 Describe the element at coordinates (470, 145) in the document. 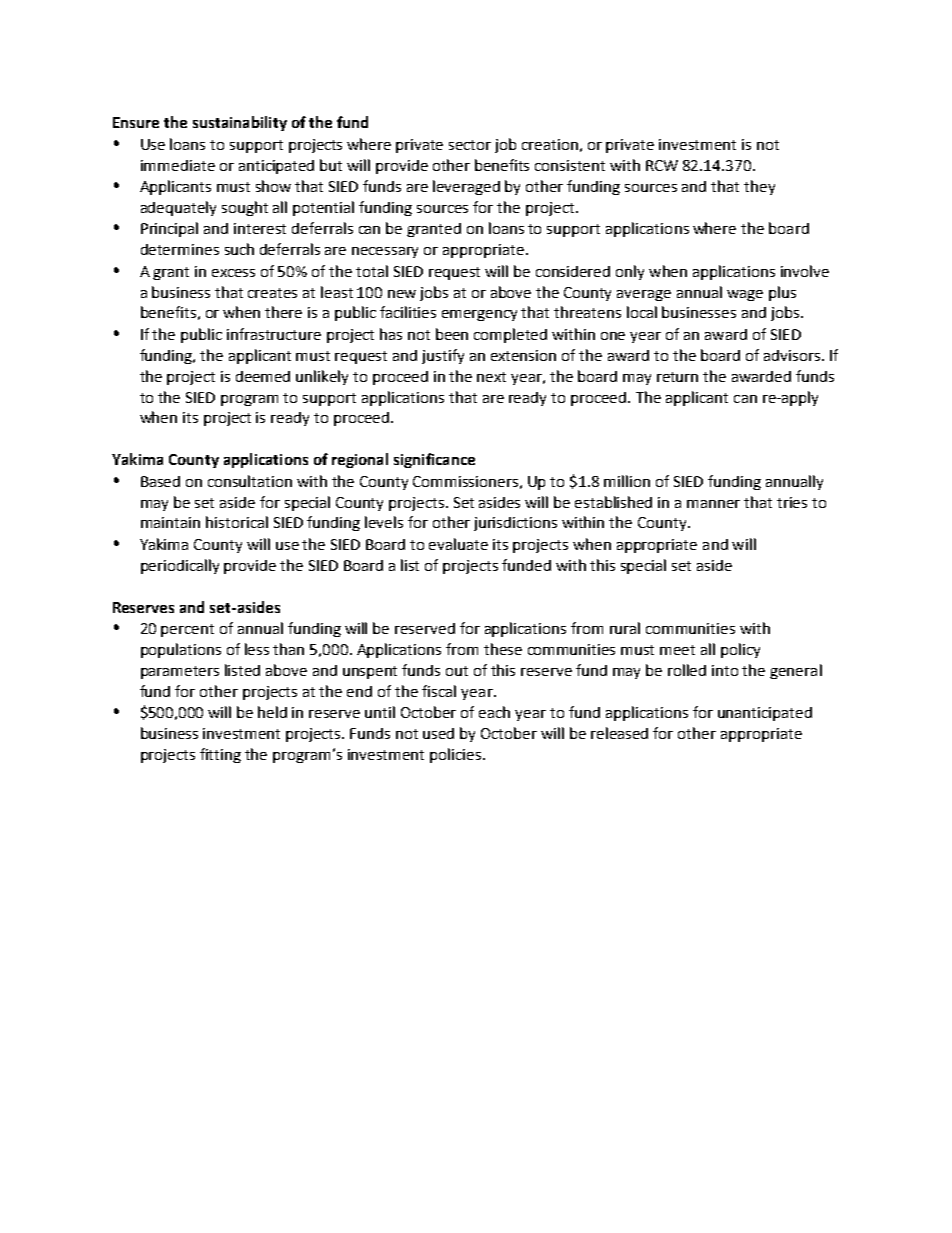

I see `sector` at that location.
